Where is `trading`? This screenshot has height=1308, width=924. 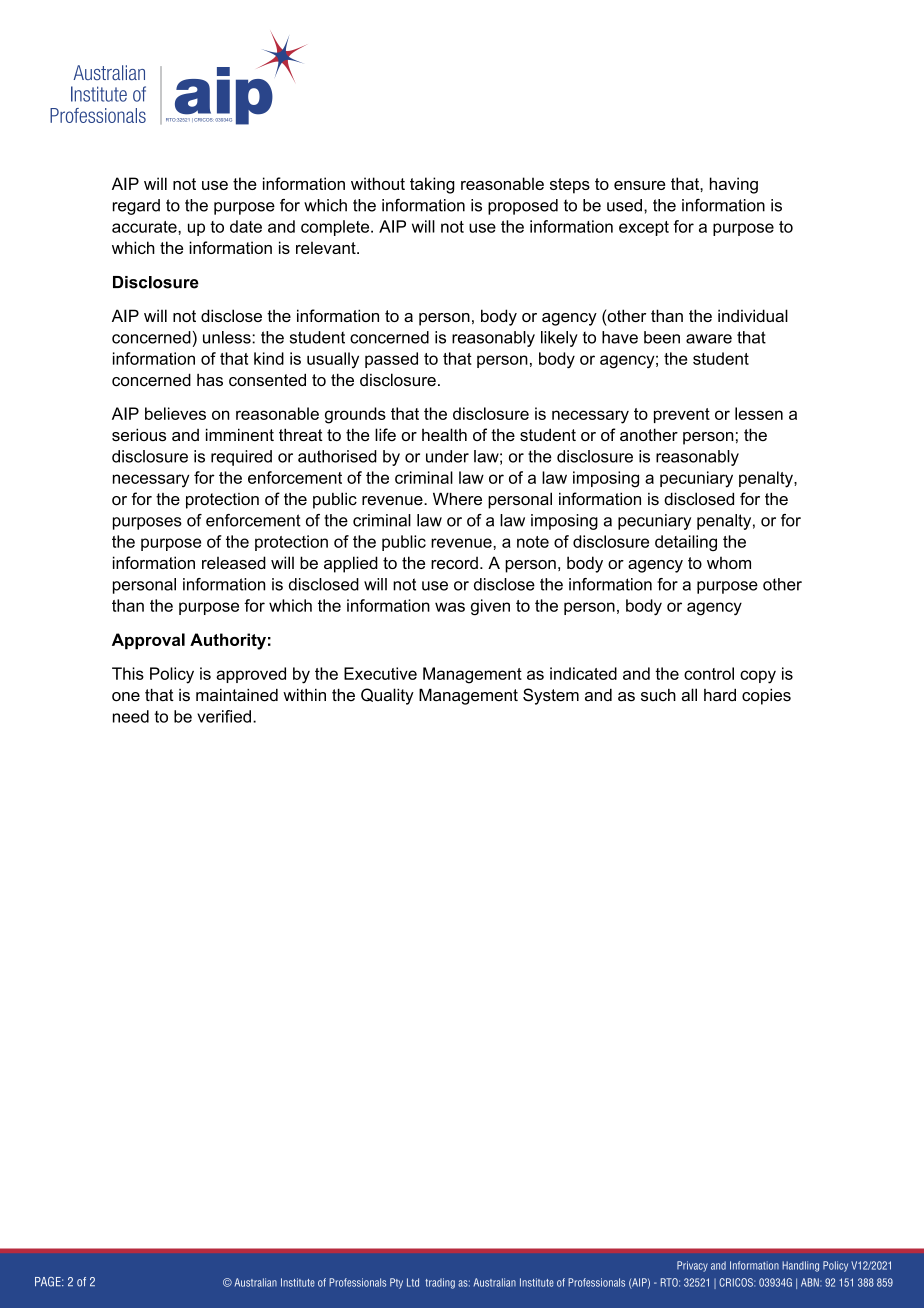 trading is located at coordinates (440, 1283).
